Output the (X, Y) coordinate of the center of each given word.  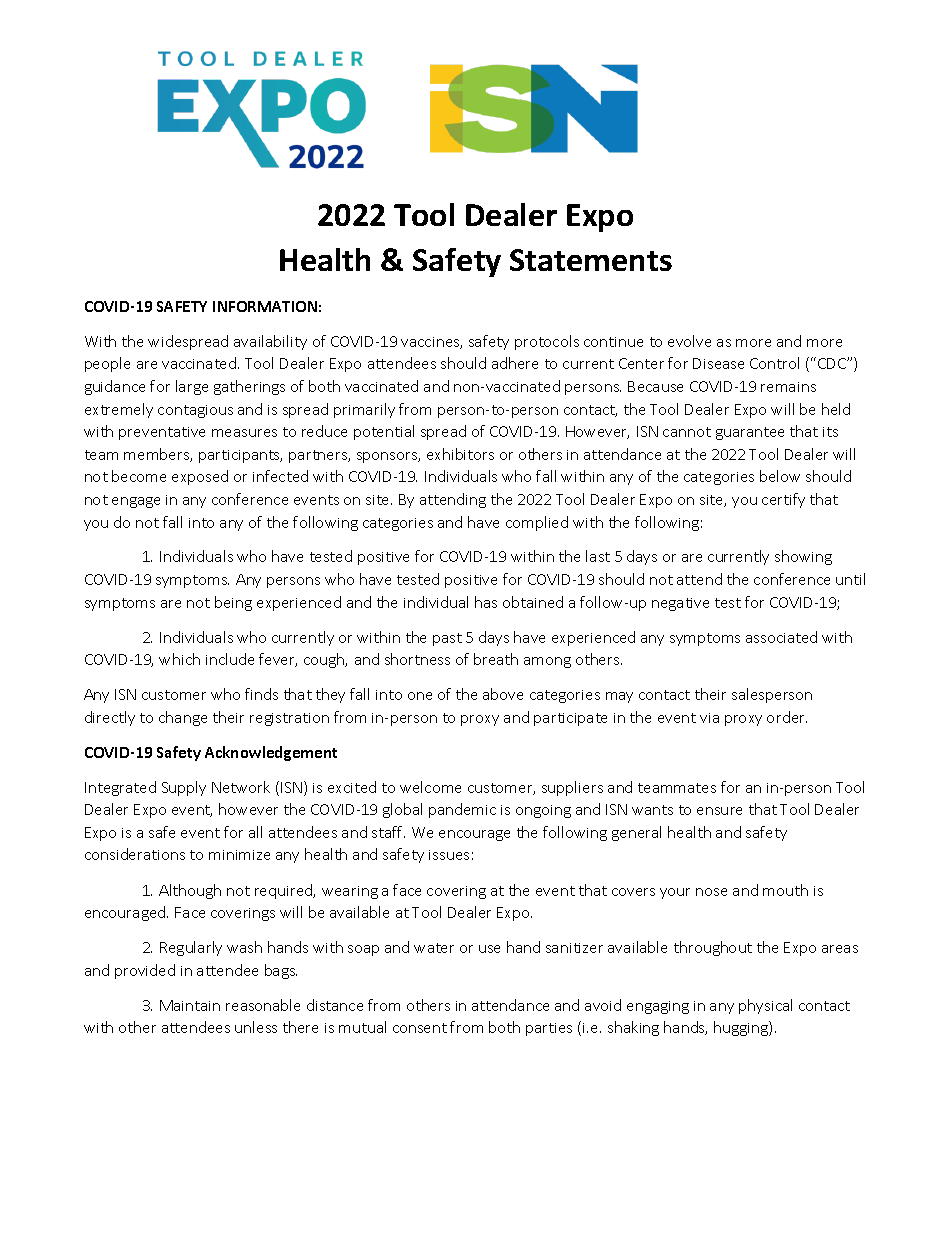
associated (781, 637)
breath (496, 659)
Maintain (190, 1005)
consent (420, 1028)
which (179, 659)
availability (270, 342)
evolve (689, 341)
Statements (591, 260)
